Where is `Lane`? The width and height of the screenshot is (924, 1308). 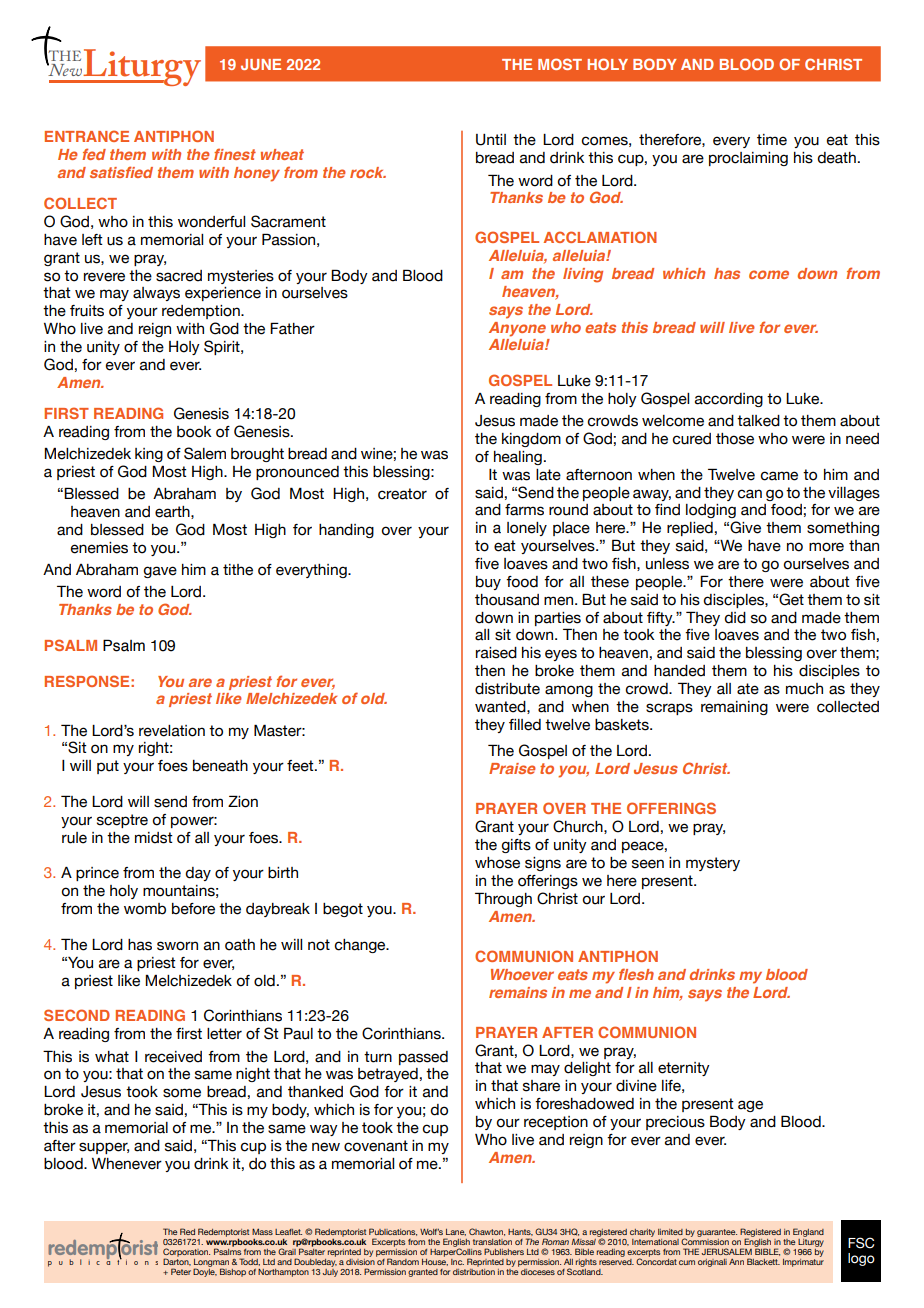 Lane is located at coordinates (456, 1232).
